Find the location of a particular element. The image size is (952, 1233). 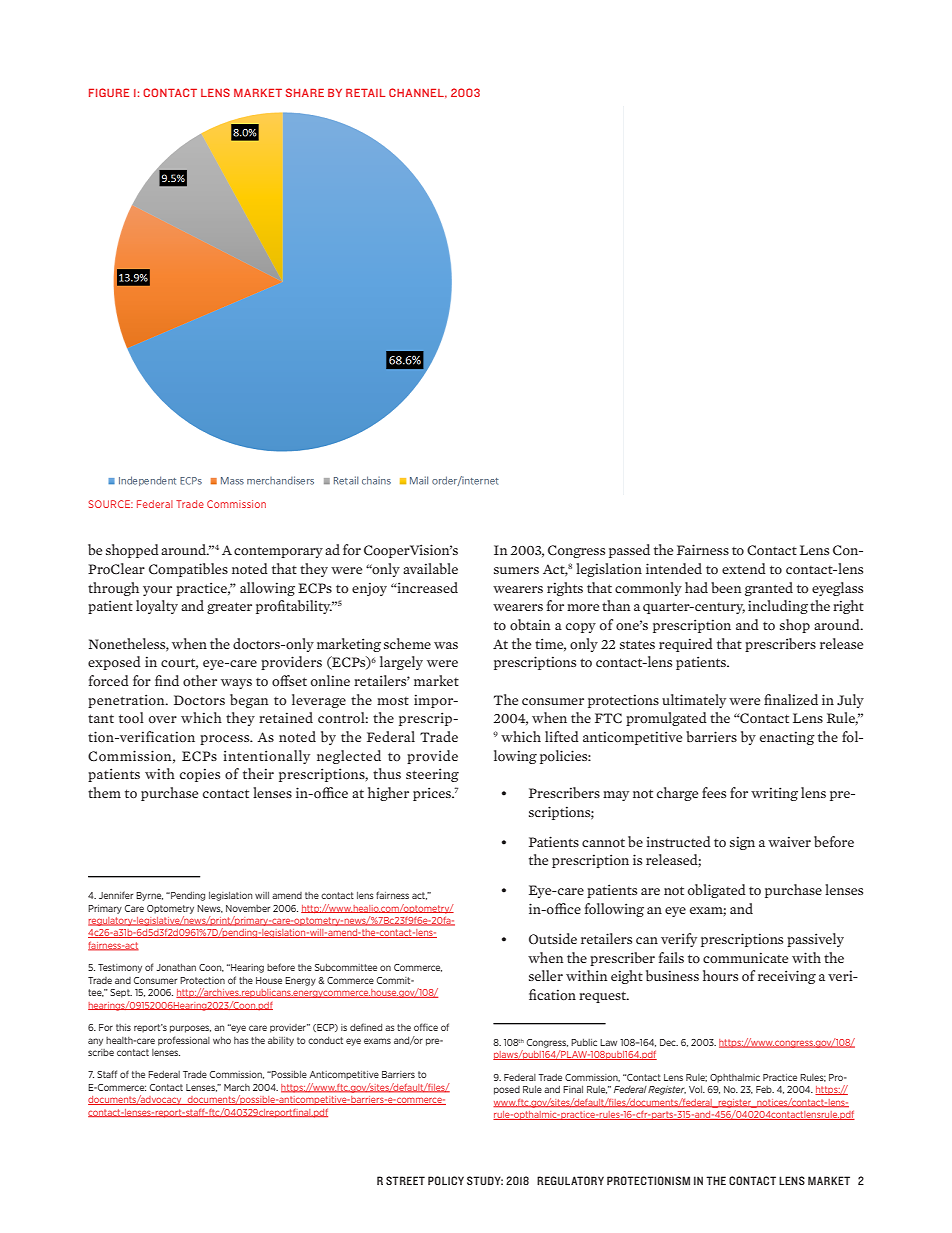

copies is located at coordinates (200, 775).
